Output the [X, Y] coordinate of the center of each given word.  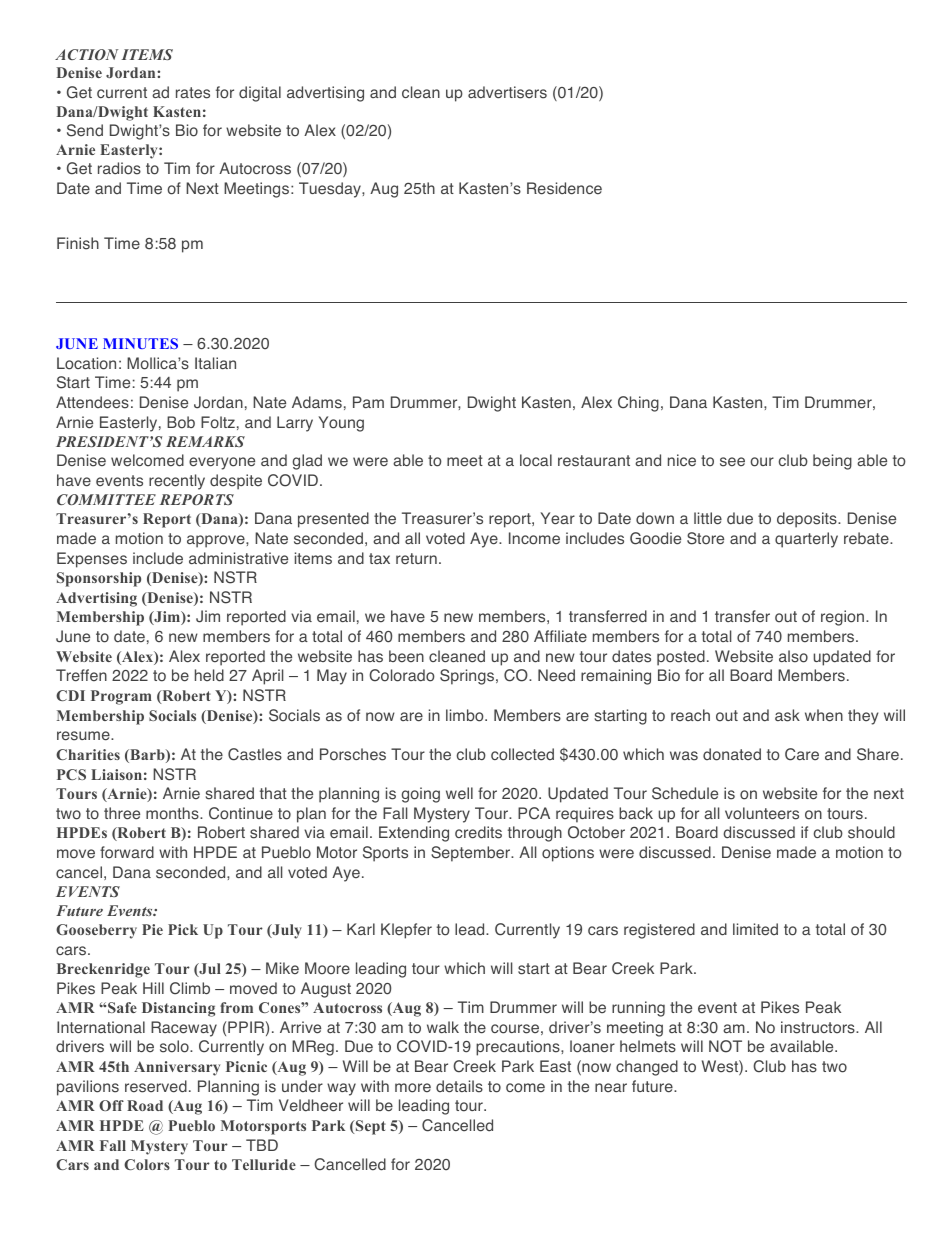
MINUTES [140, 343]
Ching [638, 404]
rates [193, 93]
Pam [368, 402]
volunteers [762, 813]
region [844, 618]
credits [478, 832]
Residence [564, 188]
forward [127, 852]
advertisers [507, 92]
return [416, 558]
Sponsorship [99, 579]
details [459, 1086]
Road [145, 1105]
